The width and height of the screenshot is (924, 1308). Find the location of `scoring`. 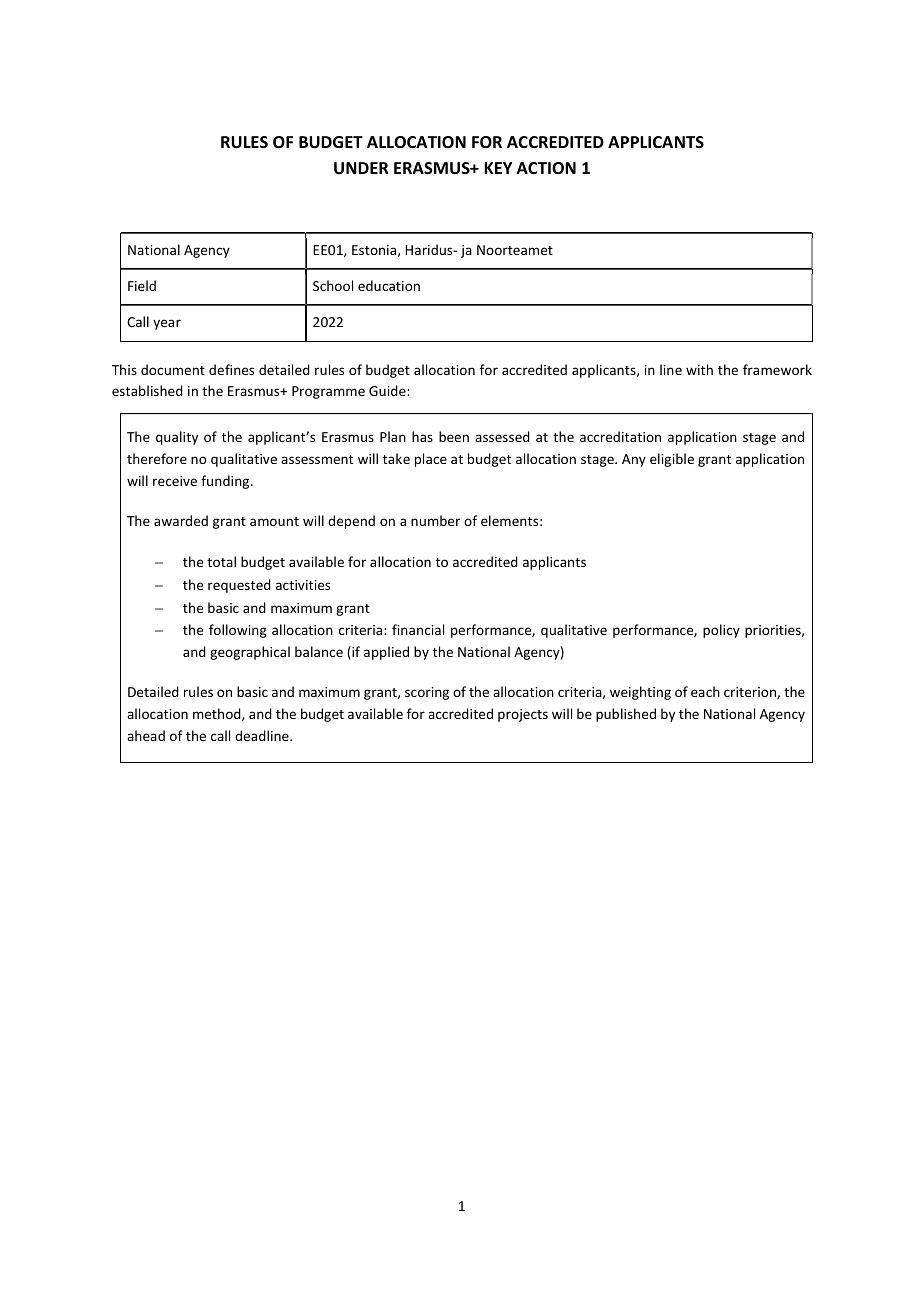

scoring is located at coordinates (427, 693).
